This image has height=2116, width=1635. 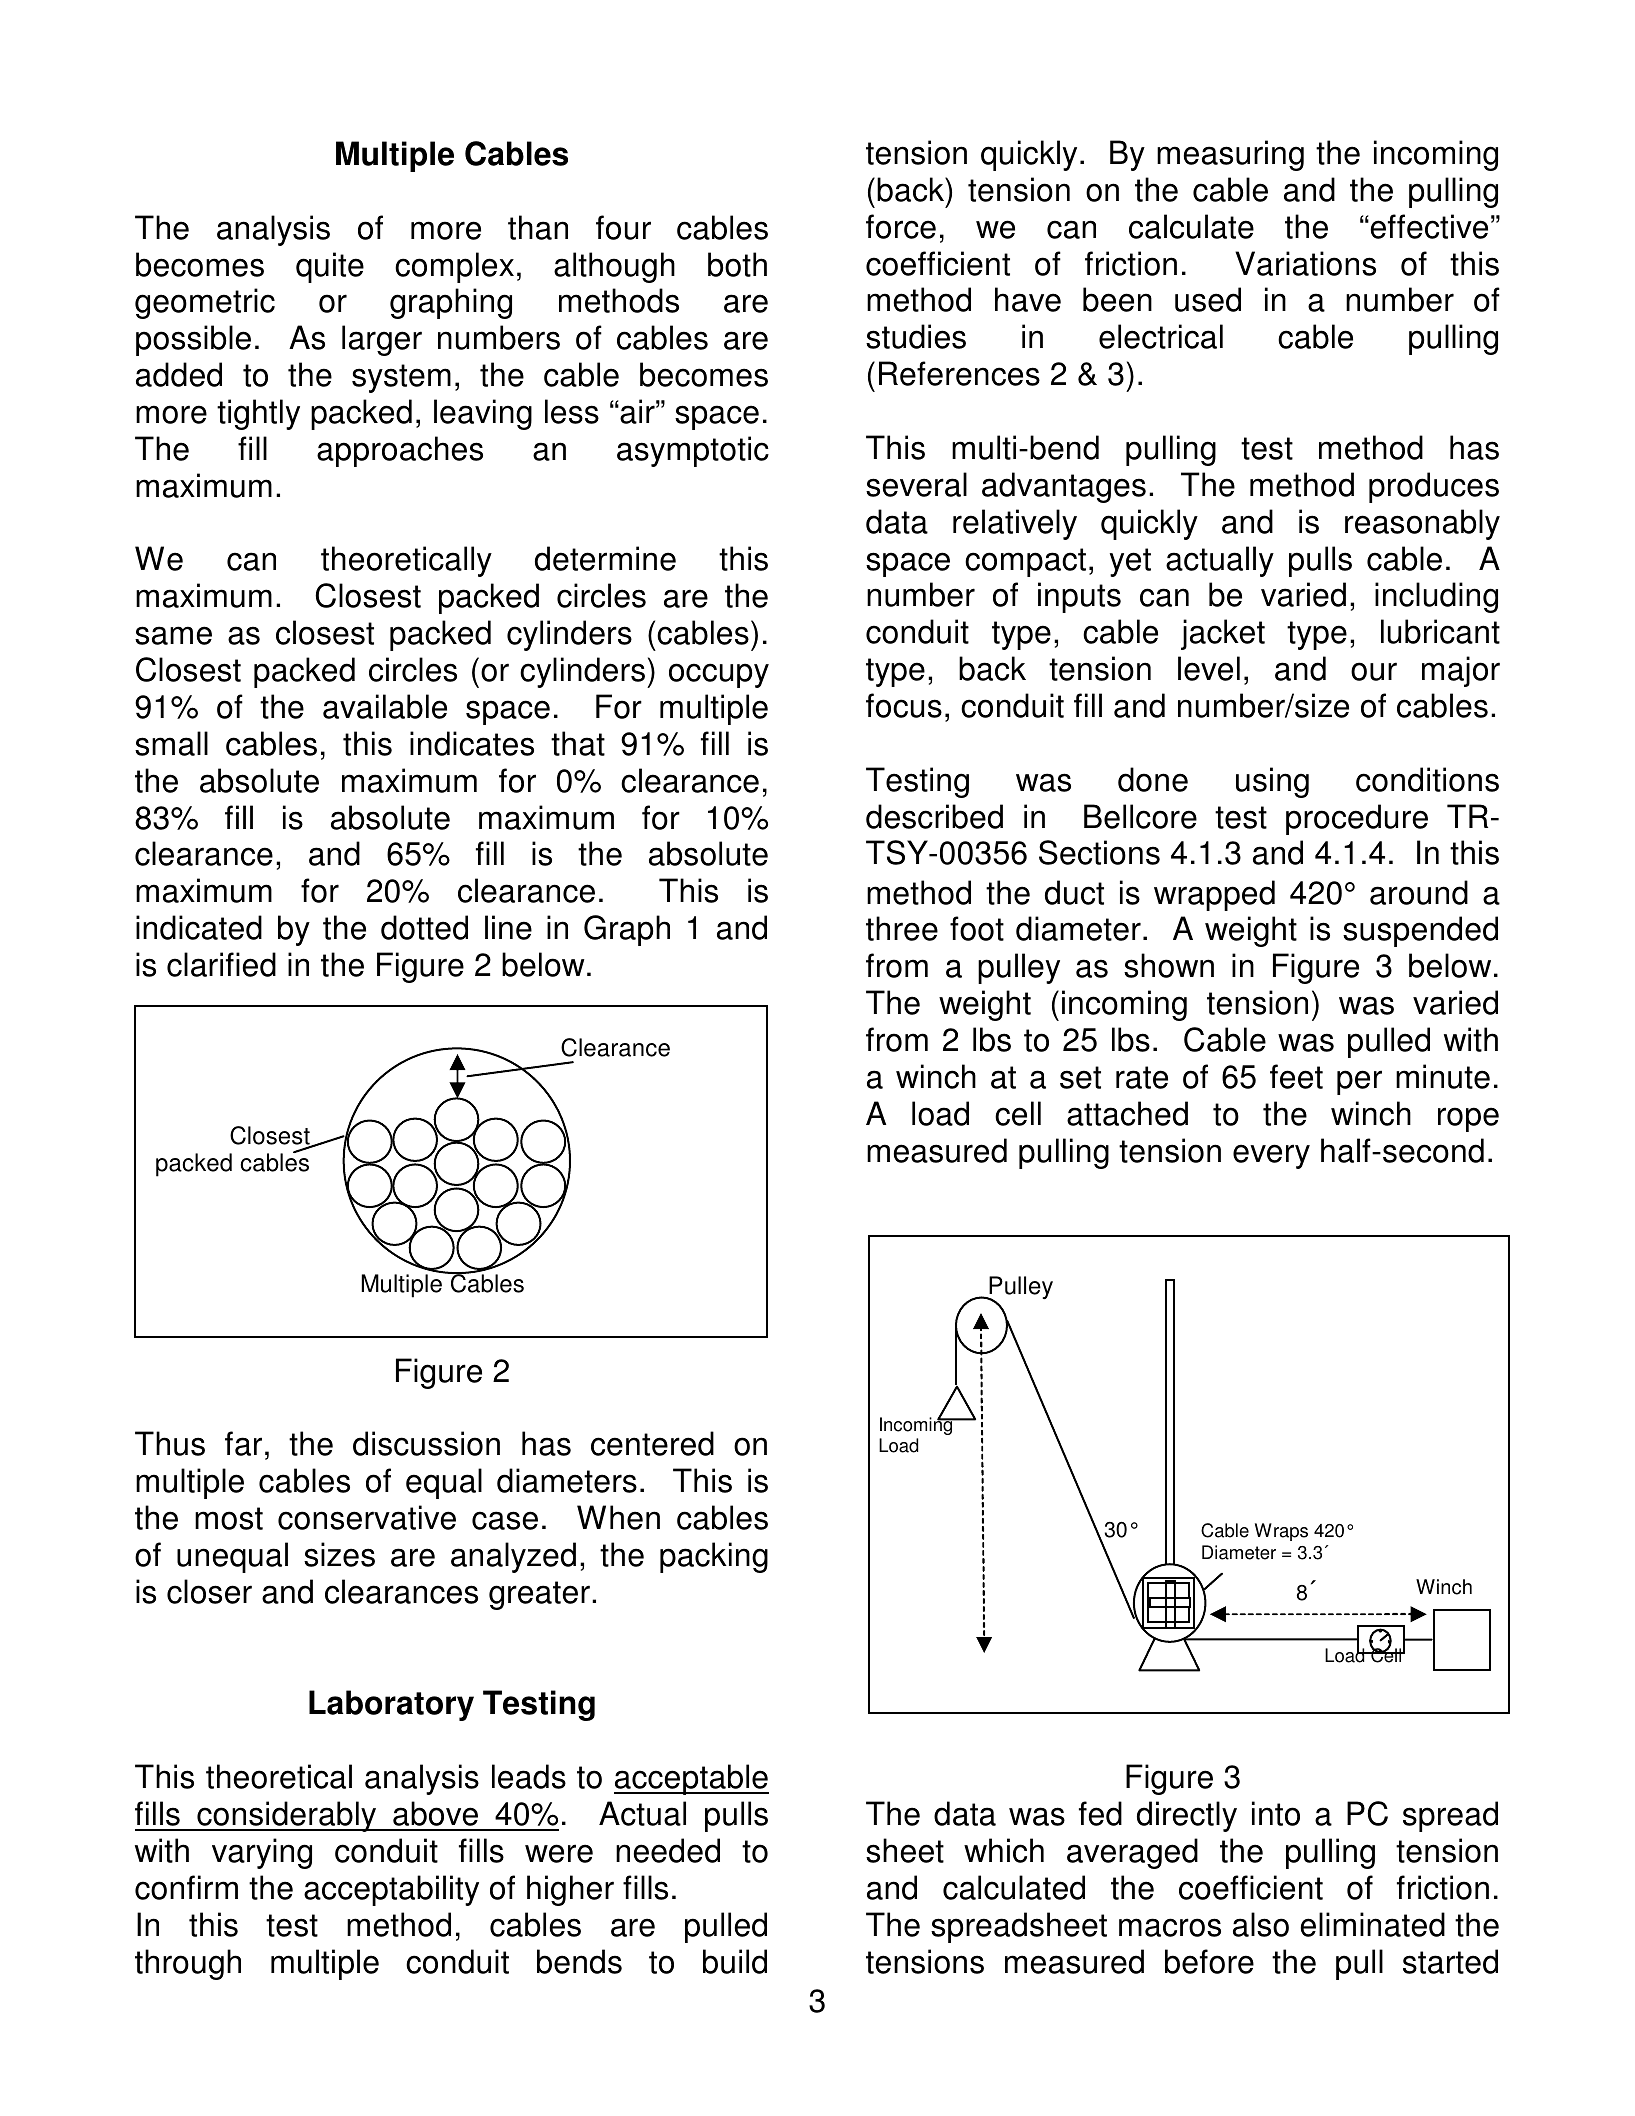 I want to click on using, so click(x=1272, y=782).
